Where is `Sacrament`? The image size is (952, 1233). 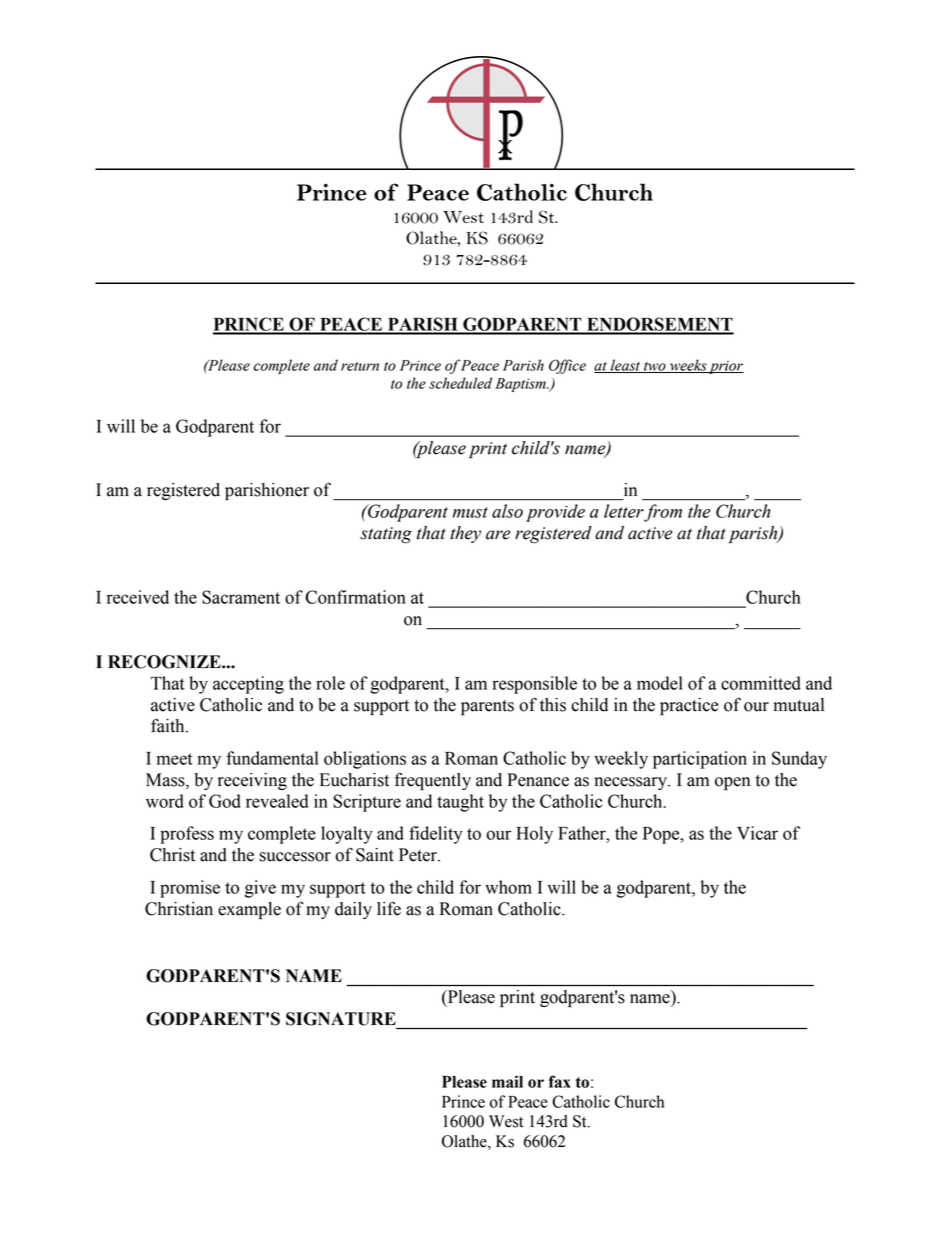 Sacrament is located at coordinates (241, 597).
